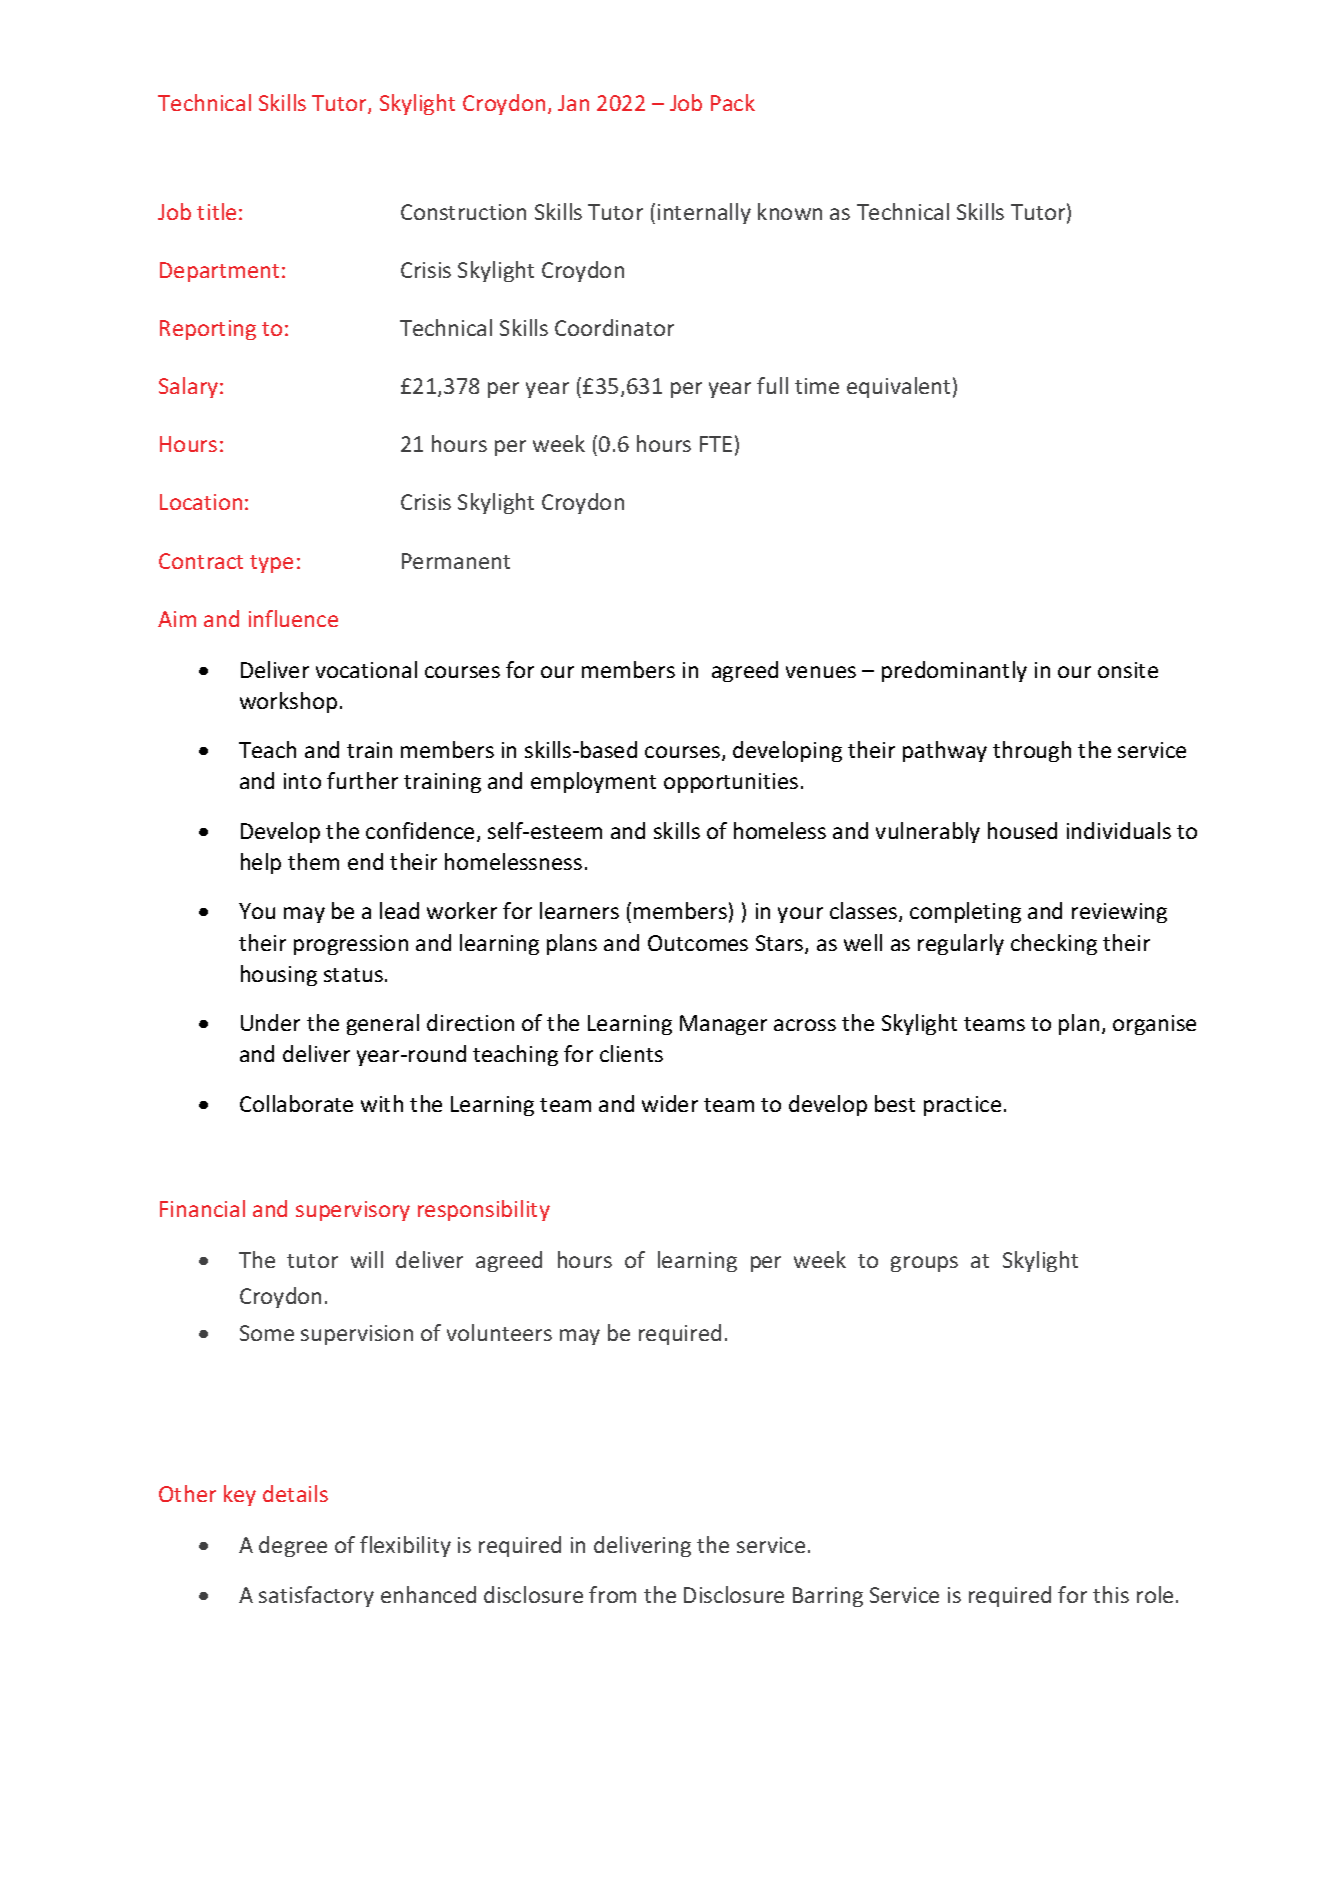 The image size is (1331, 1883). I want to click on housed, so click(1022, 830).
